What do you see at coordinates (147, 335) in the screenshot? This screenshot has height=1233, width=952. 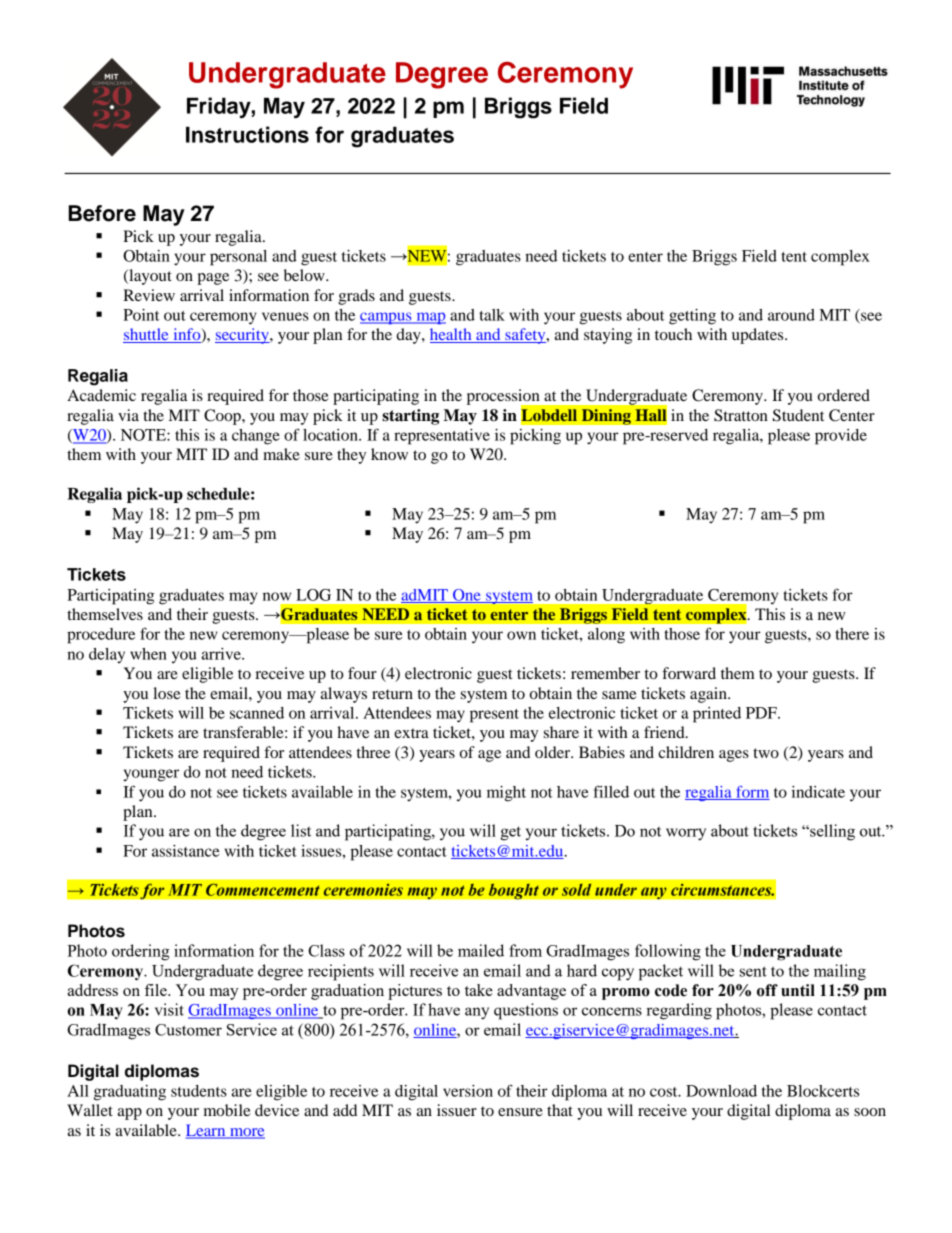 I see `shuttle` at bounding box center [147, 335].
